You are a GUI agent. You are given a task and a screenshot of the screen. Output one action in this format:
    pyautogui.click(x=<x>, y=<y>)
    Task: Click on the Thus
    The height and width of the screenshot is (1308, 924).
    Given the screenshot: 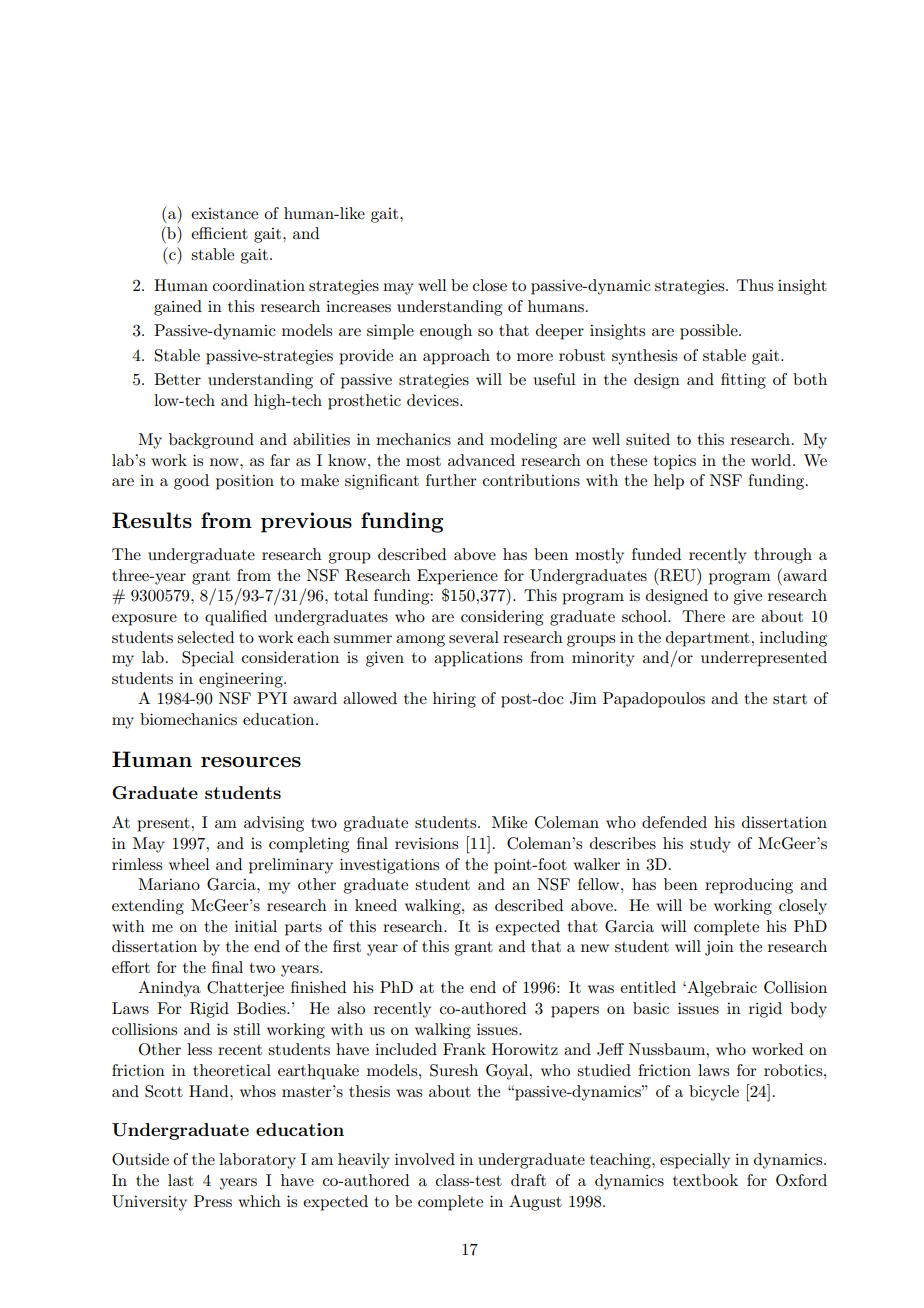 What is the action you would take?
    pyautogui.click(x=755, y=285)
